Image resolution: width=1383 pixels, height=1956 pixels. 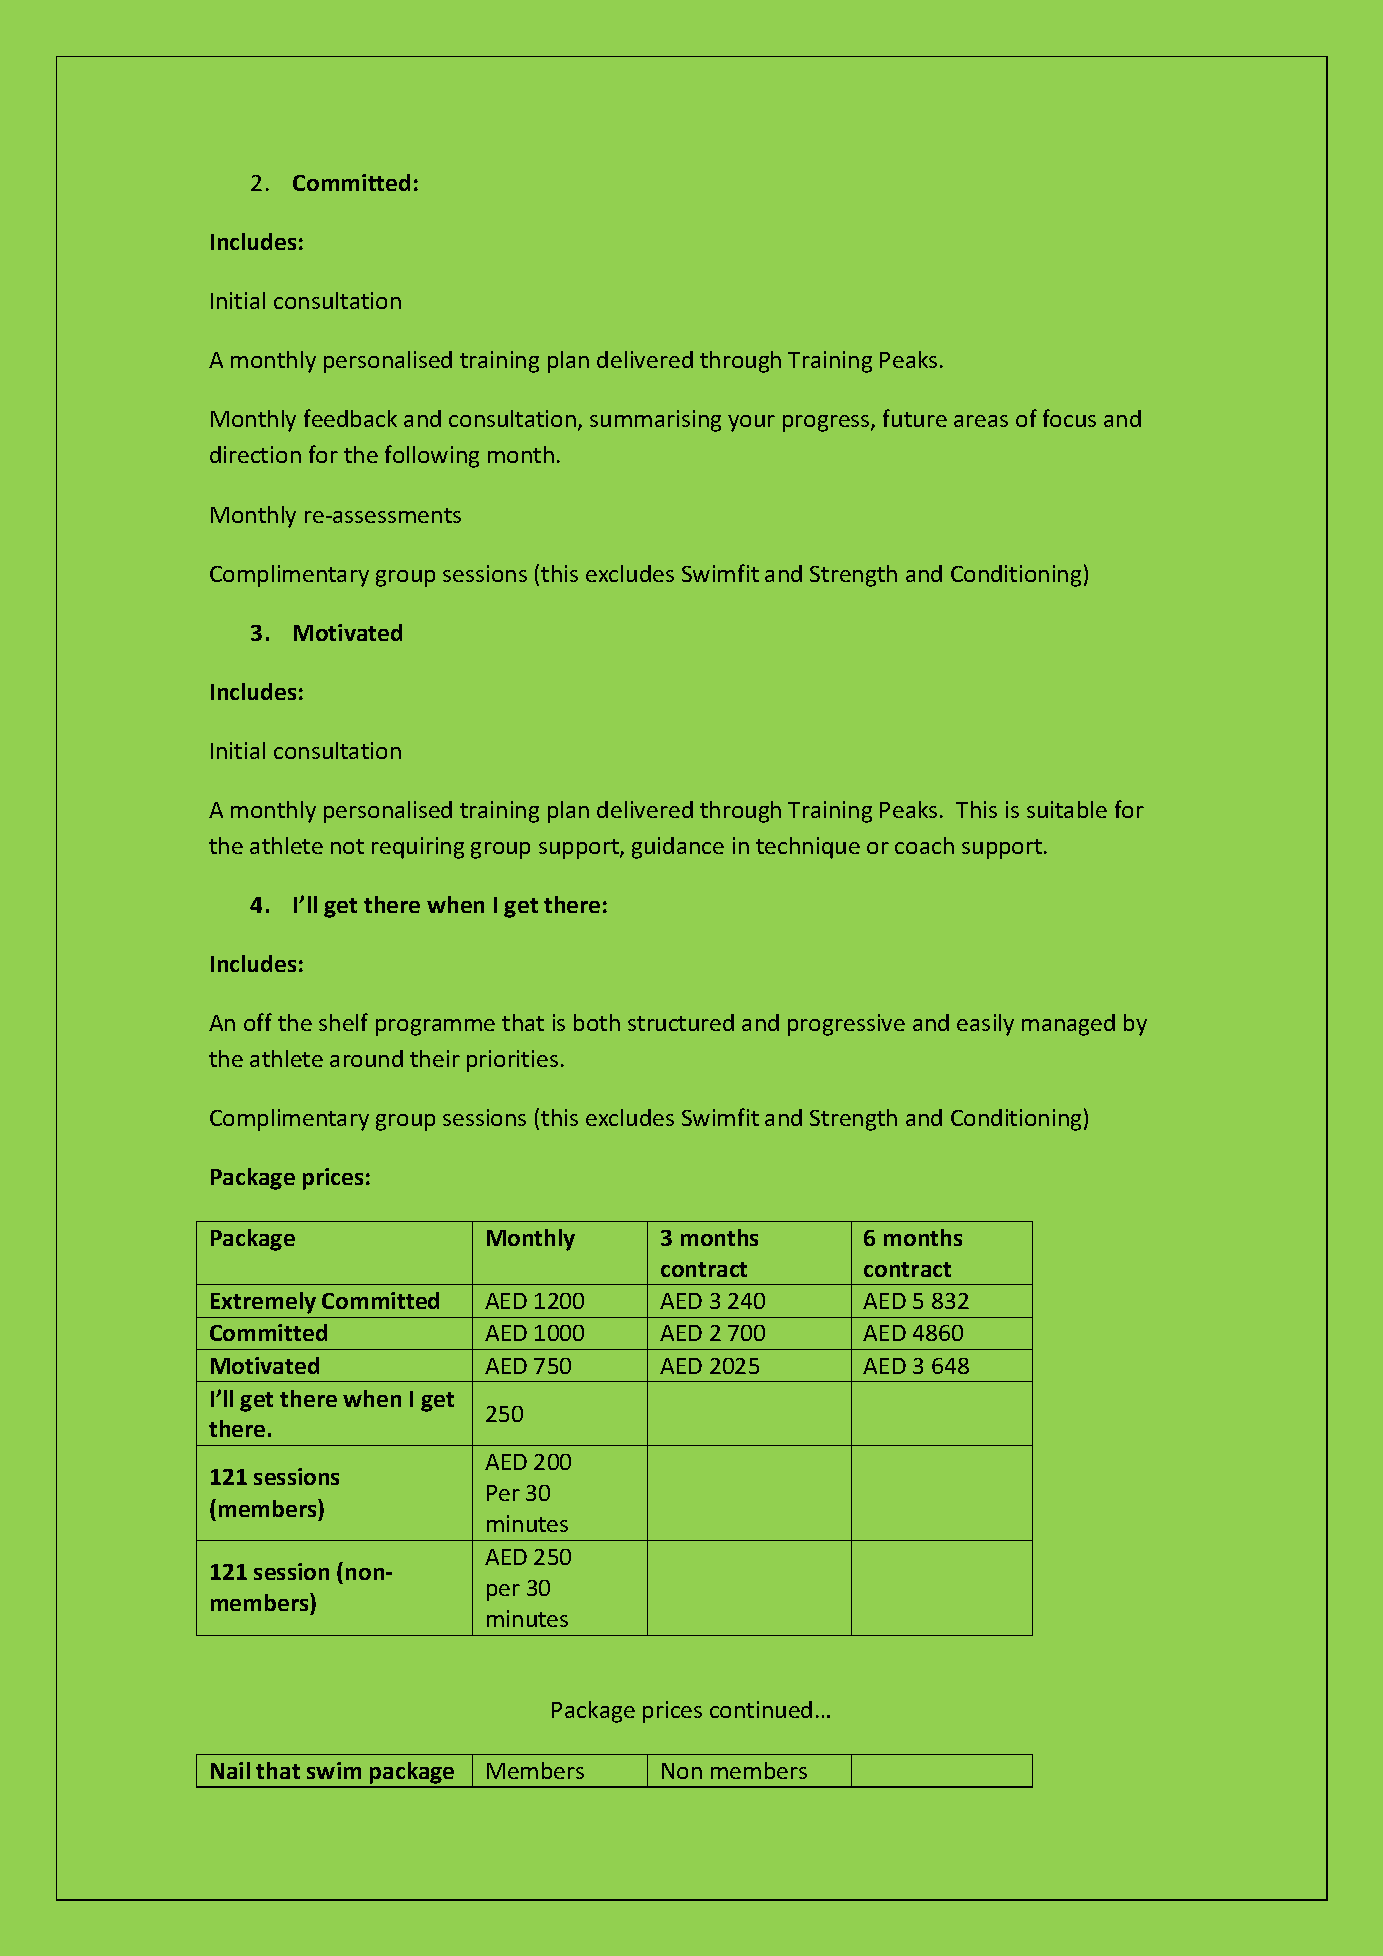 I want to click on Extremely, so click(x=263, y=1303).
